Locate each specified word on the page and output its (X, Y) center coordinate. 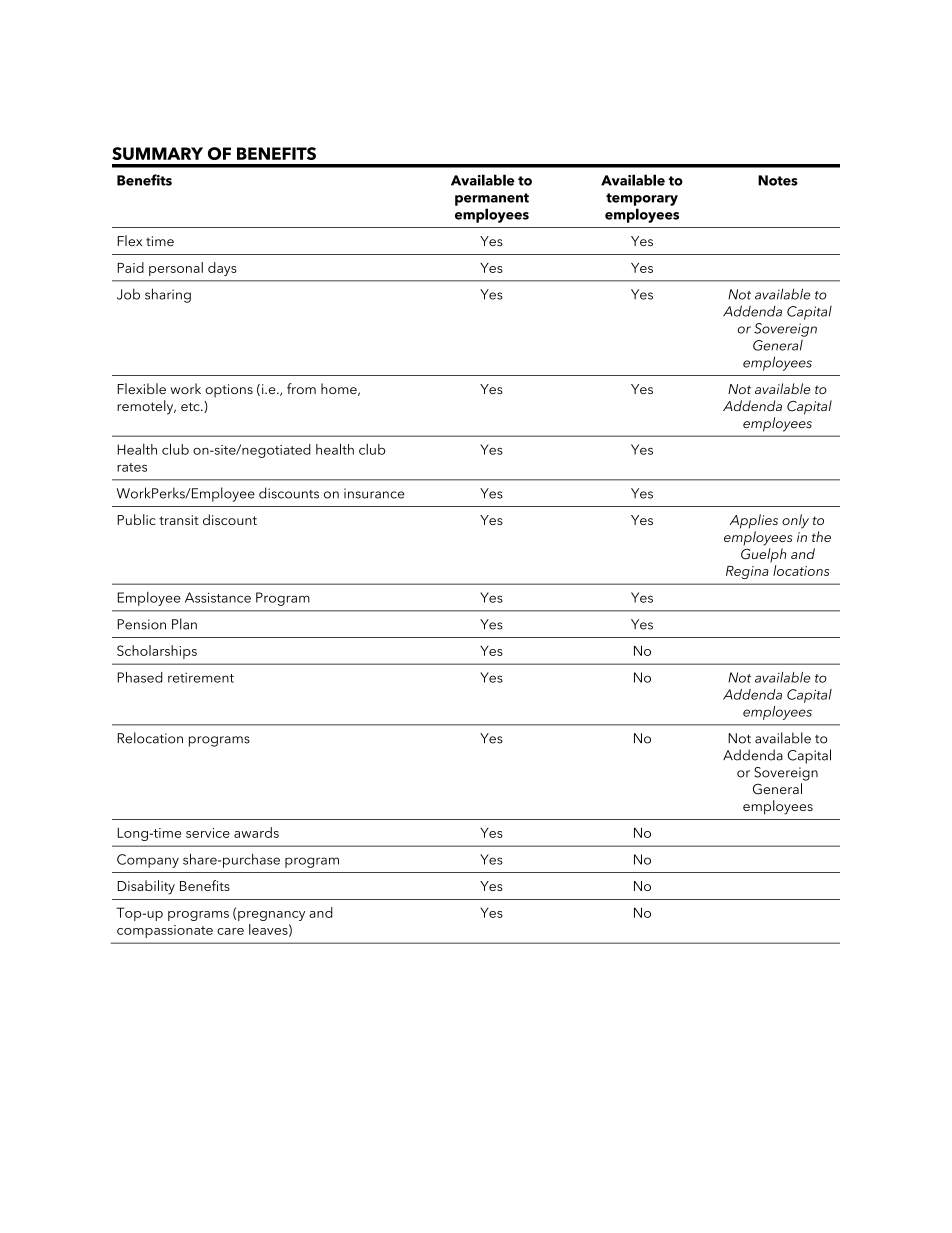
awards (256, 832)
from (301, 388)
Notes (778, 180)
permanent (492, 199)
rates (132, 467)
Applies (754, 521)
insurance (374, 493)
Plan (184, 624)
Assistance (218, 597)
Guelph (764, 555)
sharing (168, 295)
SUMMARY (157, 153)
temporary (642, 199)
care (230, 931)
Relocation (150, 738)
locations (801, 570)
